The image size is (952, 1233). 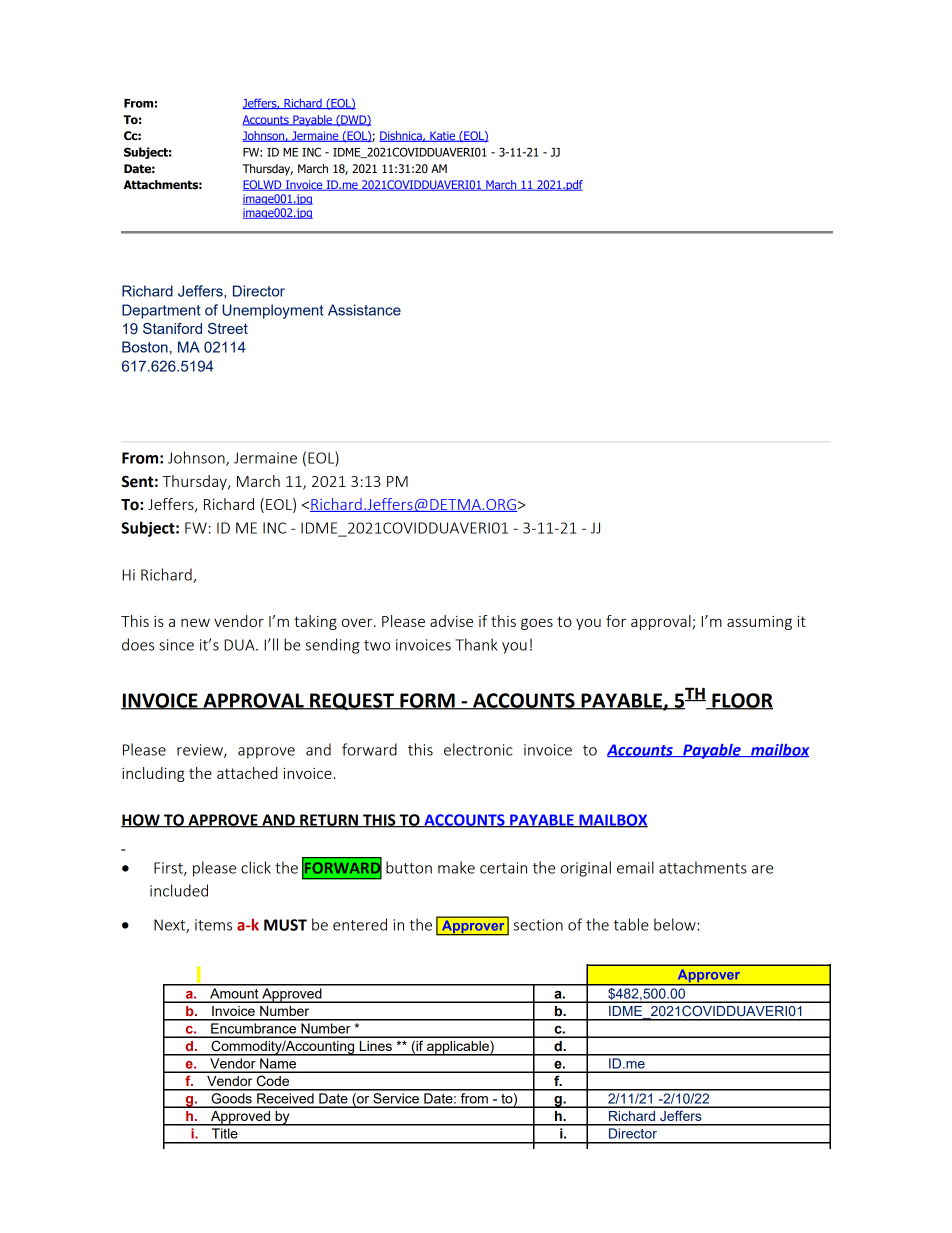 What do you see at coordinates (476, 644) in the screenshot?
I see `Thank` at bounding box center [476, 644].
